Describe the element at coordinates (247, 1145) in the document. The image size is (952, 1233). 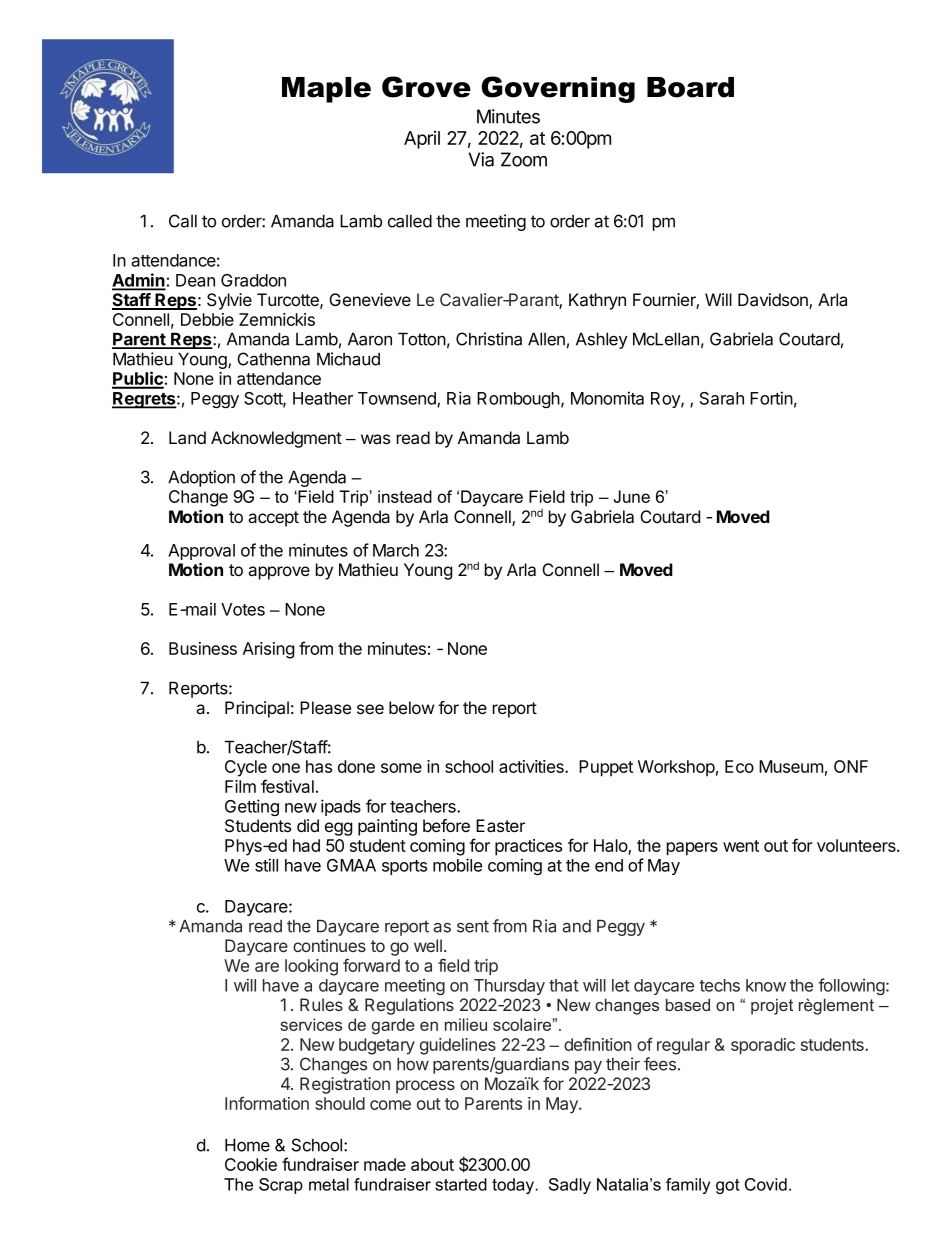
I see `Home` at that location.
